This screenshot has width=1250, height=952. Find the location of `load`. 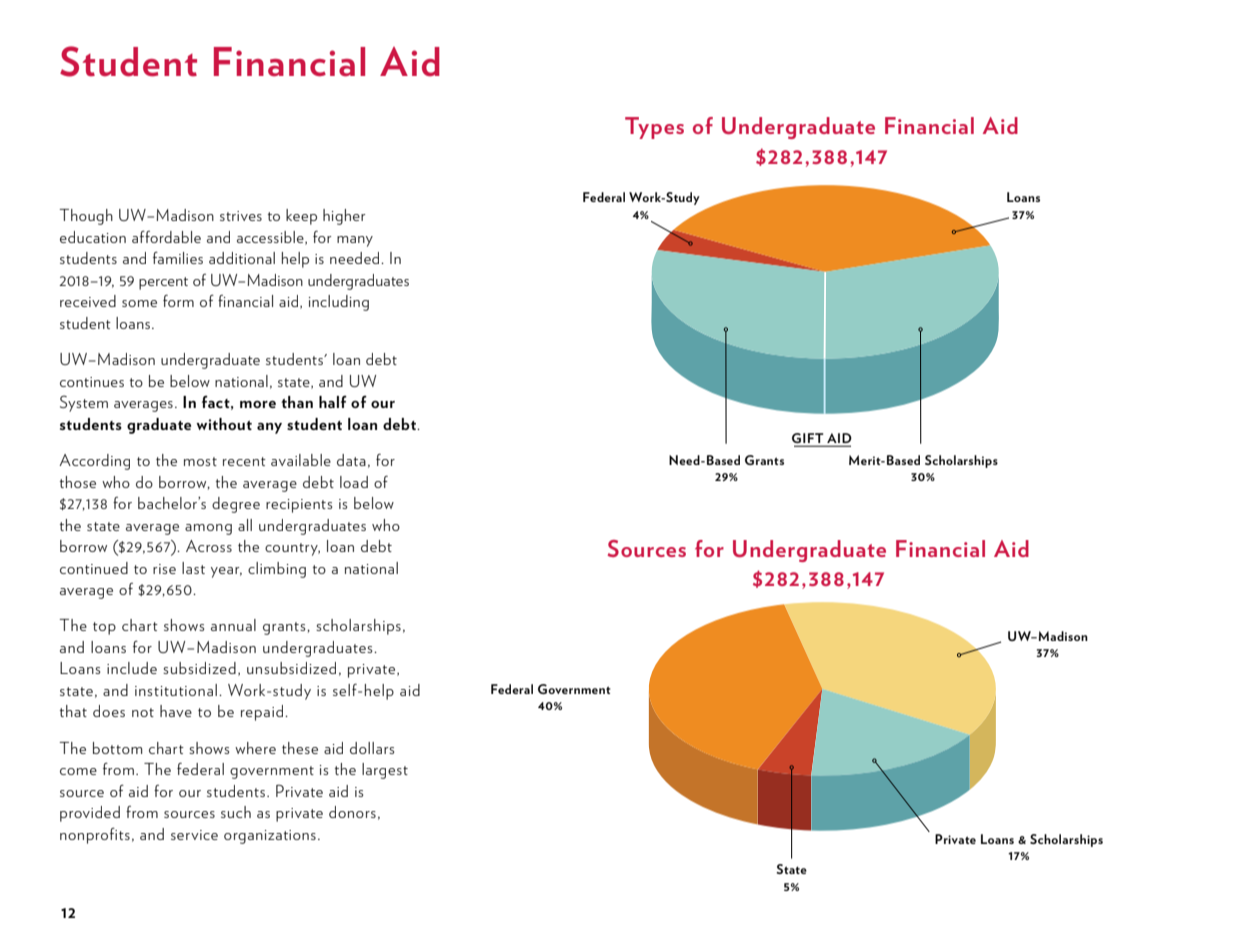

load is located at coordinates (354, 482).
